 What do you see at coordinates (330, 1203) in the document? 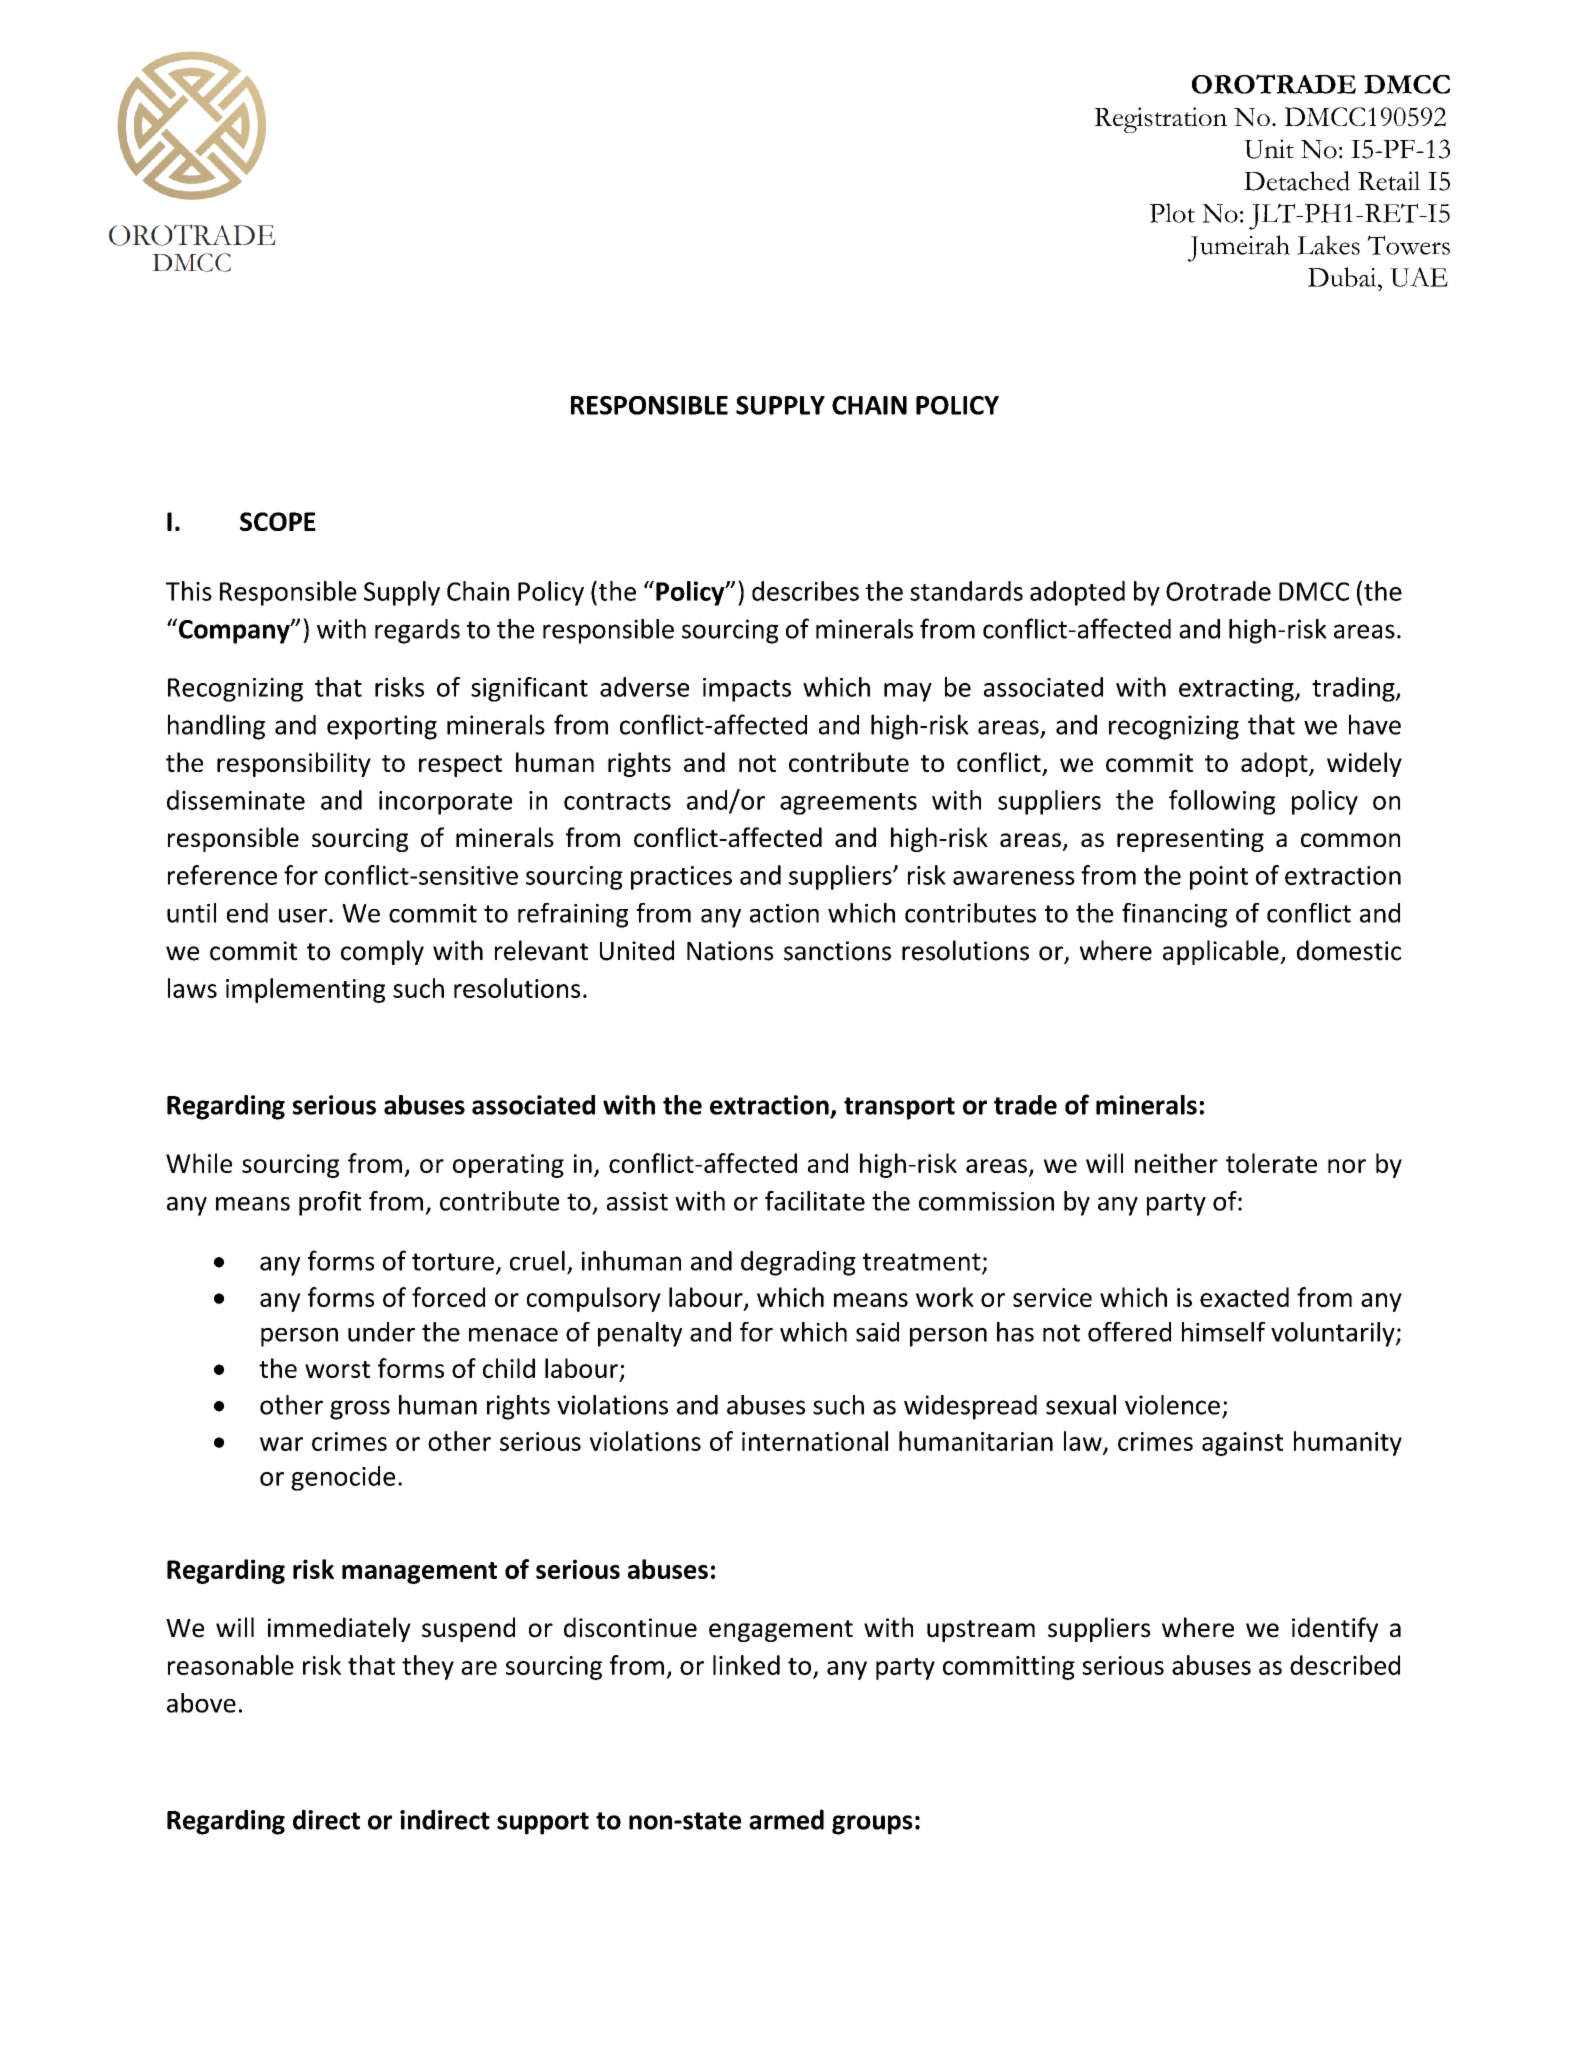
I see `profit` at bounding box center [330, 1203].
